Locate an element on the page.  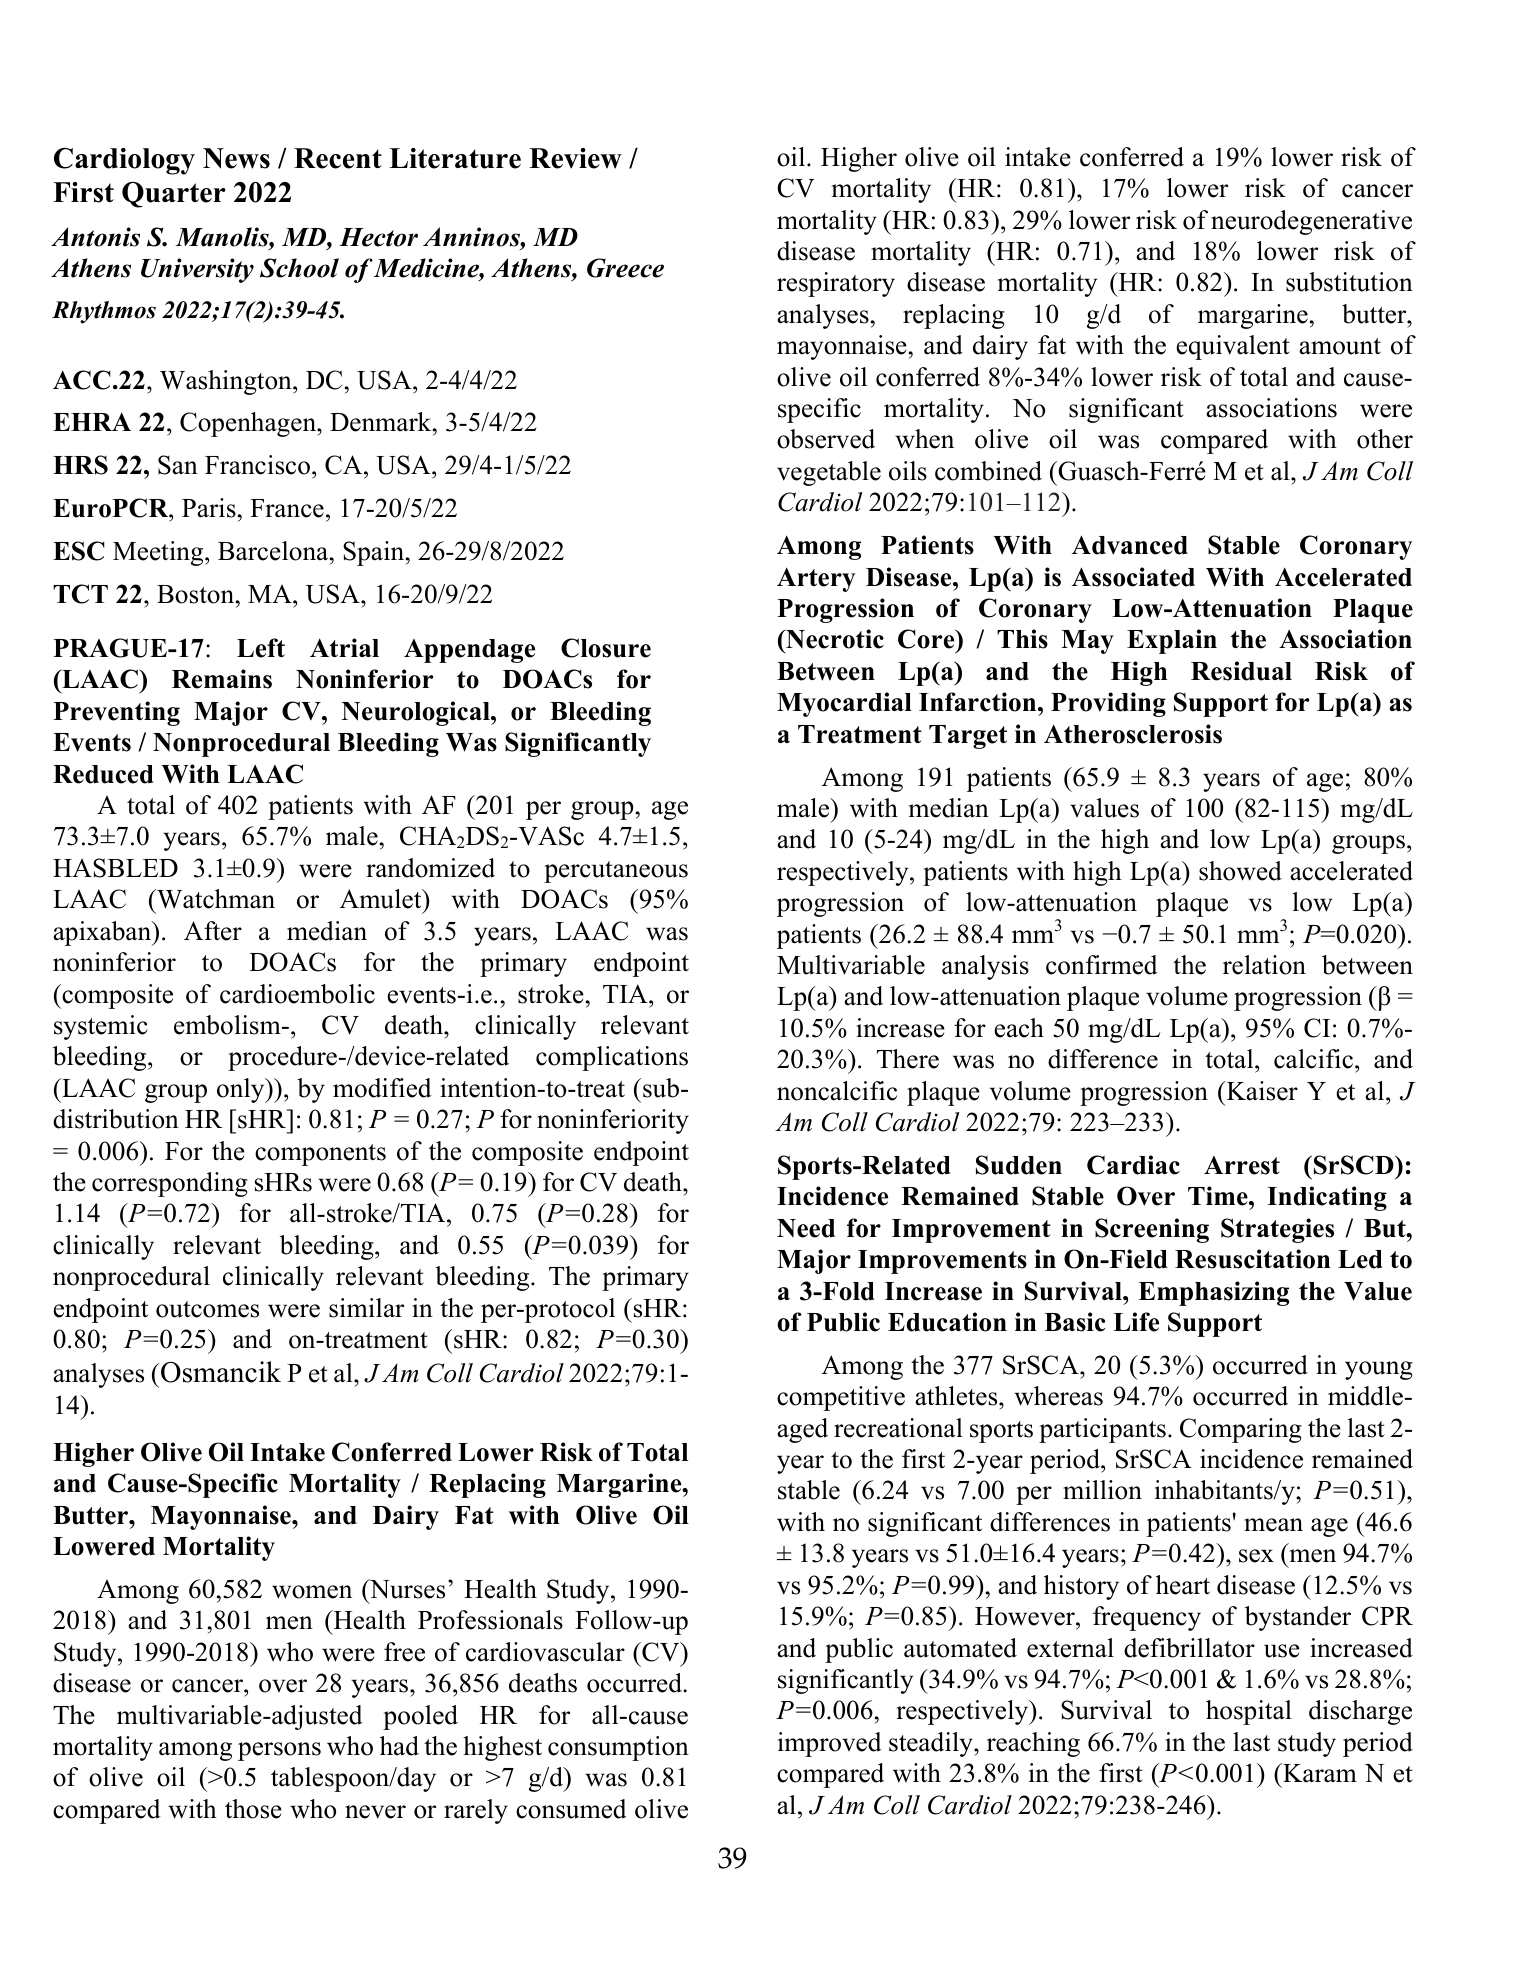
Greece is located at coordinates (625, 268).
